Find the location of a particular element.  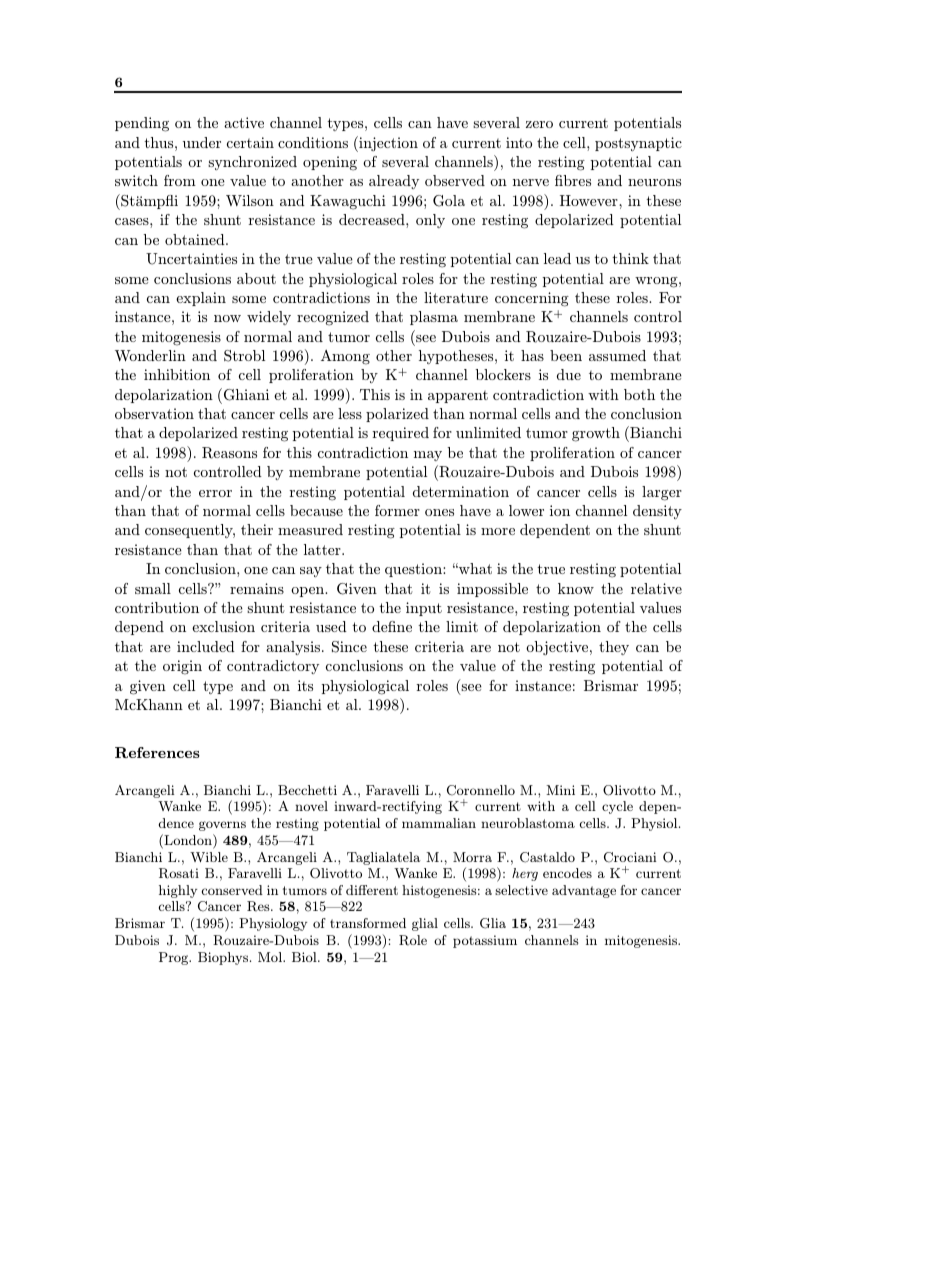

under is located at coordinates (202, 142).
